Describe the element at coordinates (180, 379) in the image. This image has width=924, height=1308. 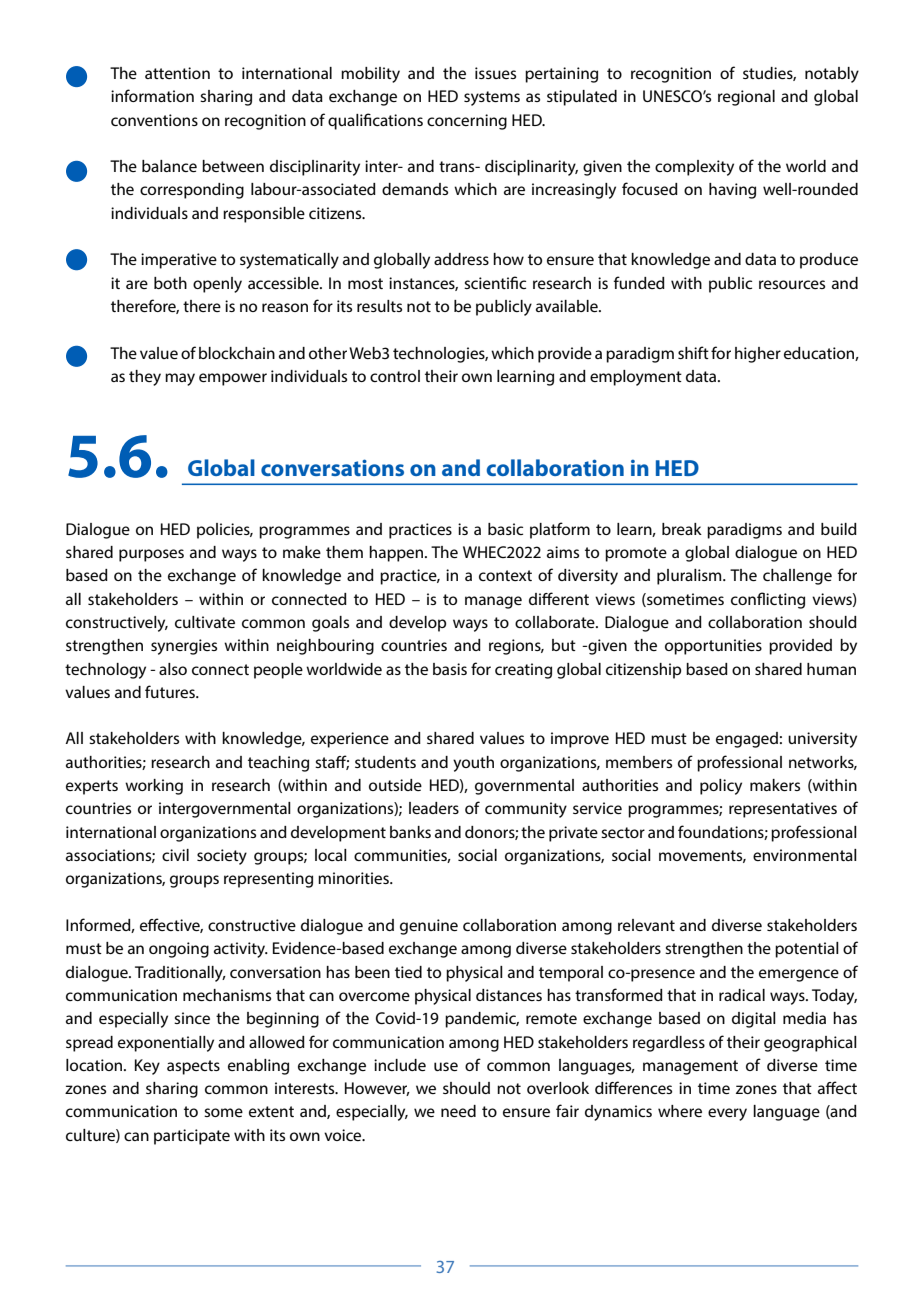
I see `may` at that location.
